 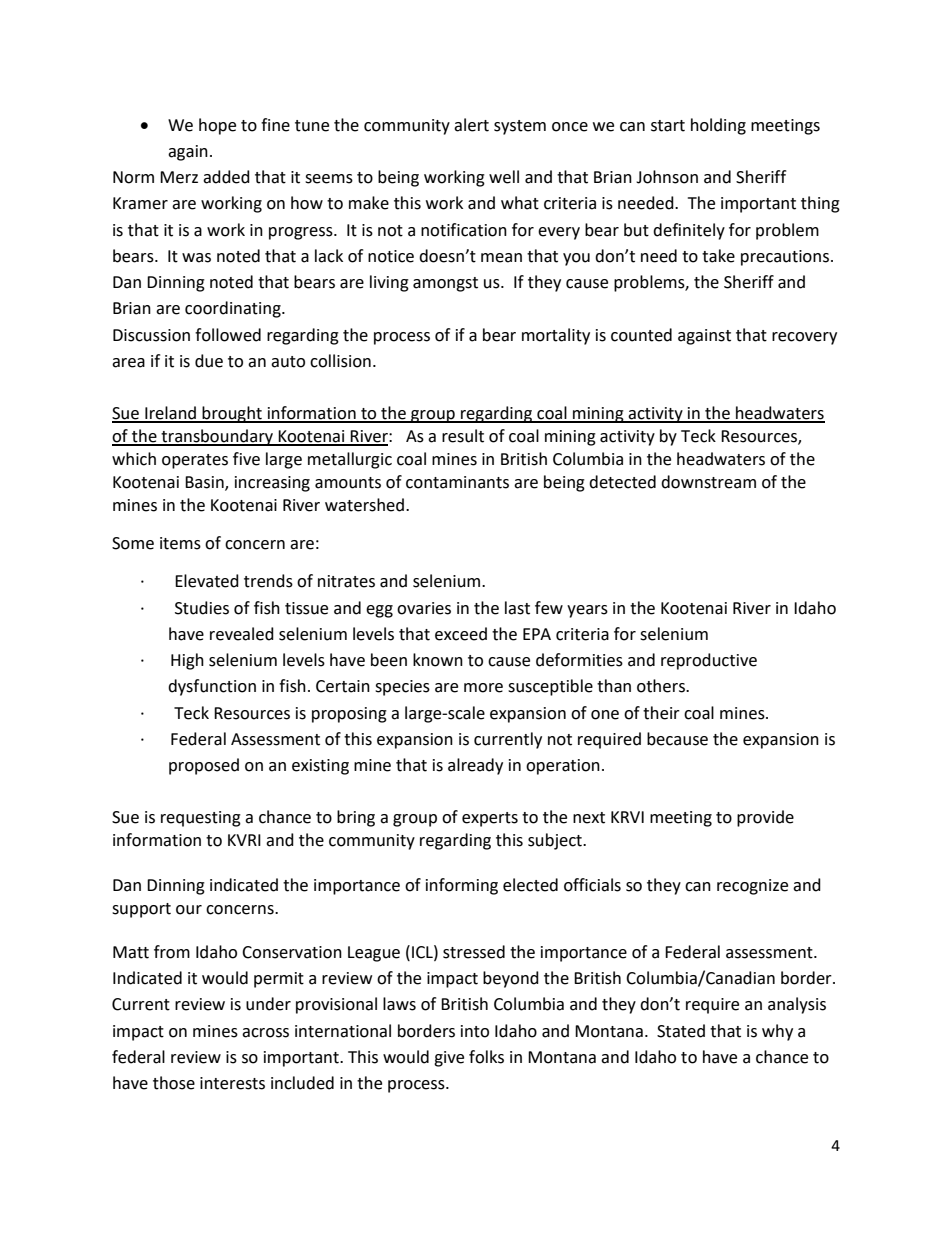 What do you see at coordinates (718, 126) in the document?
I see `holding` at bounding box center [718, 126].
